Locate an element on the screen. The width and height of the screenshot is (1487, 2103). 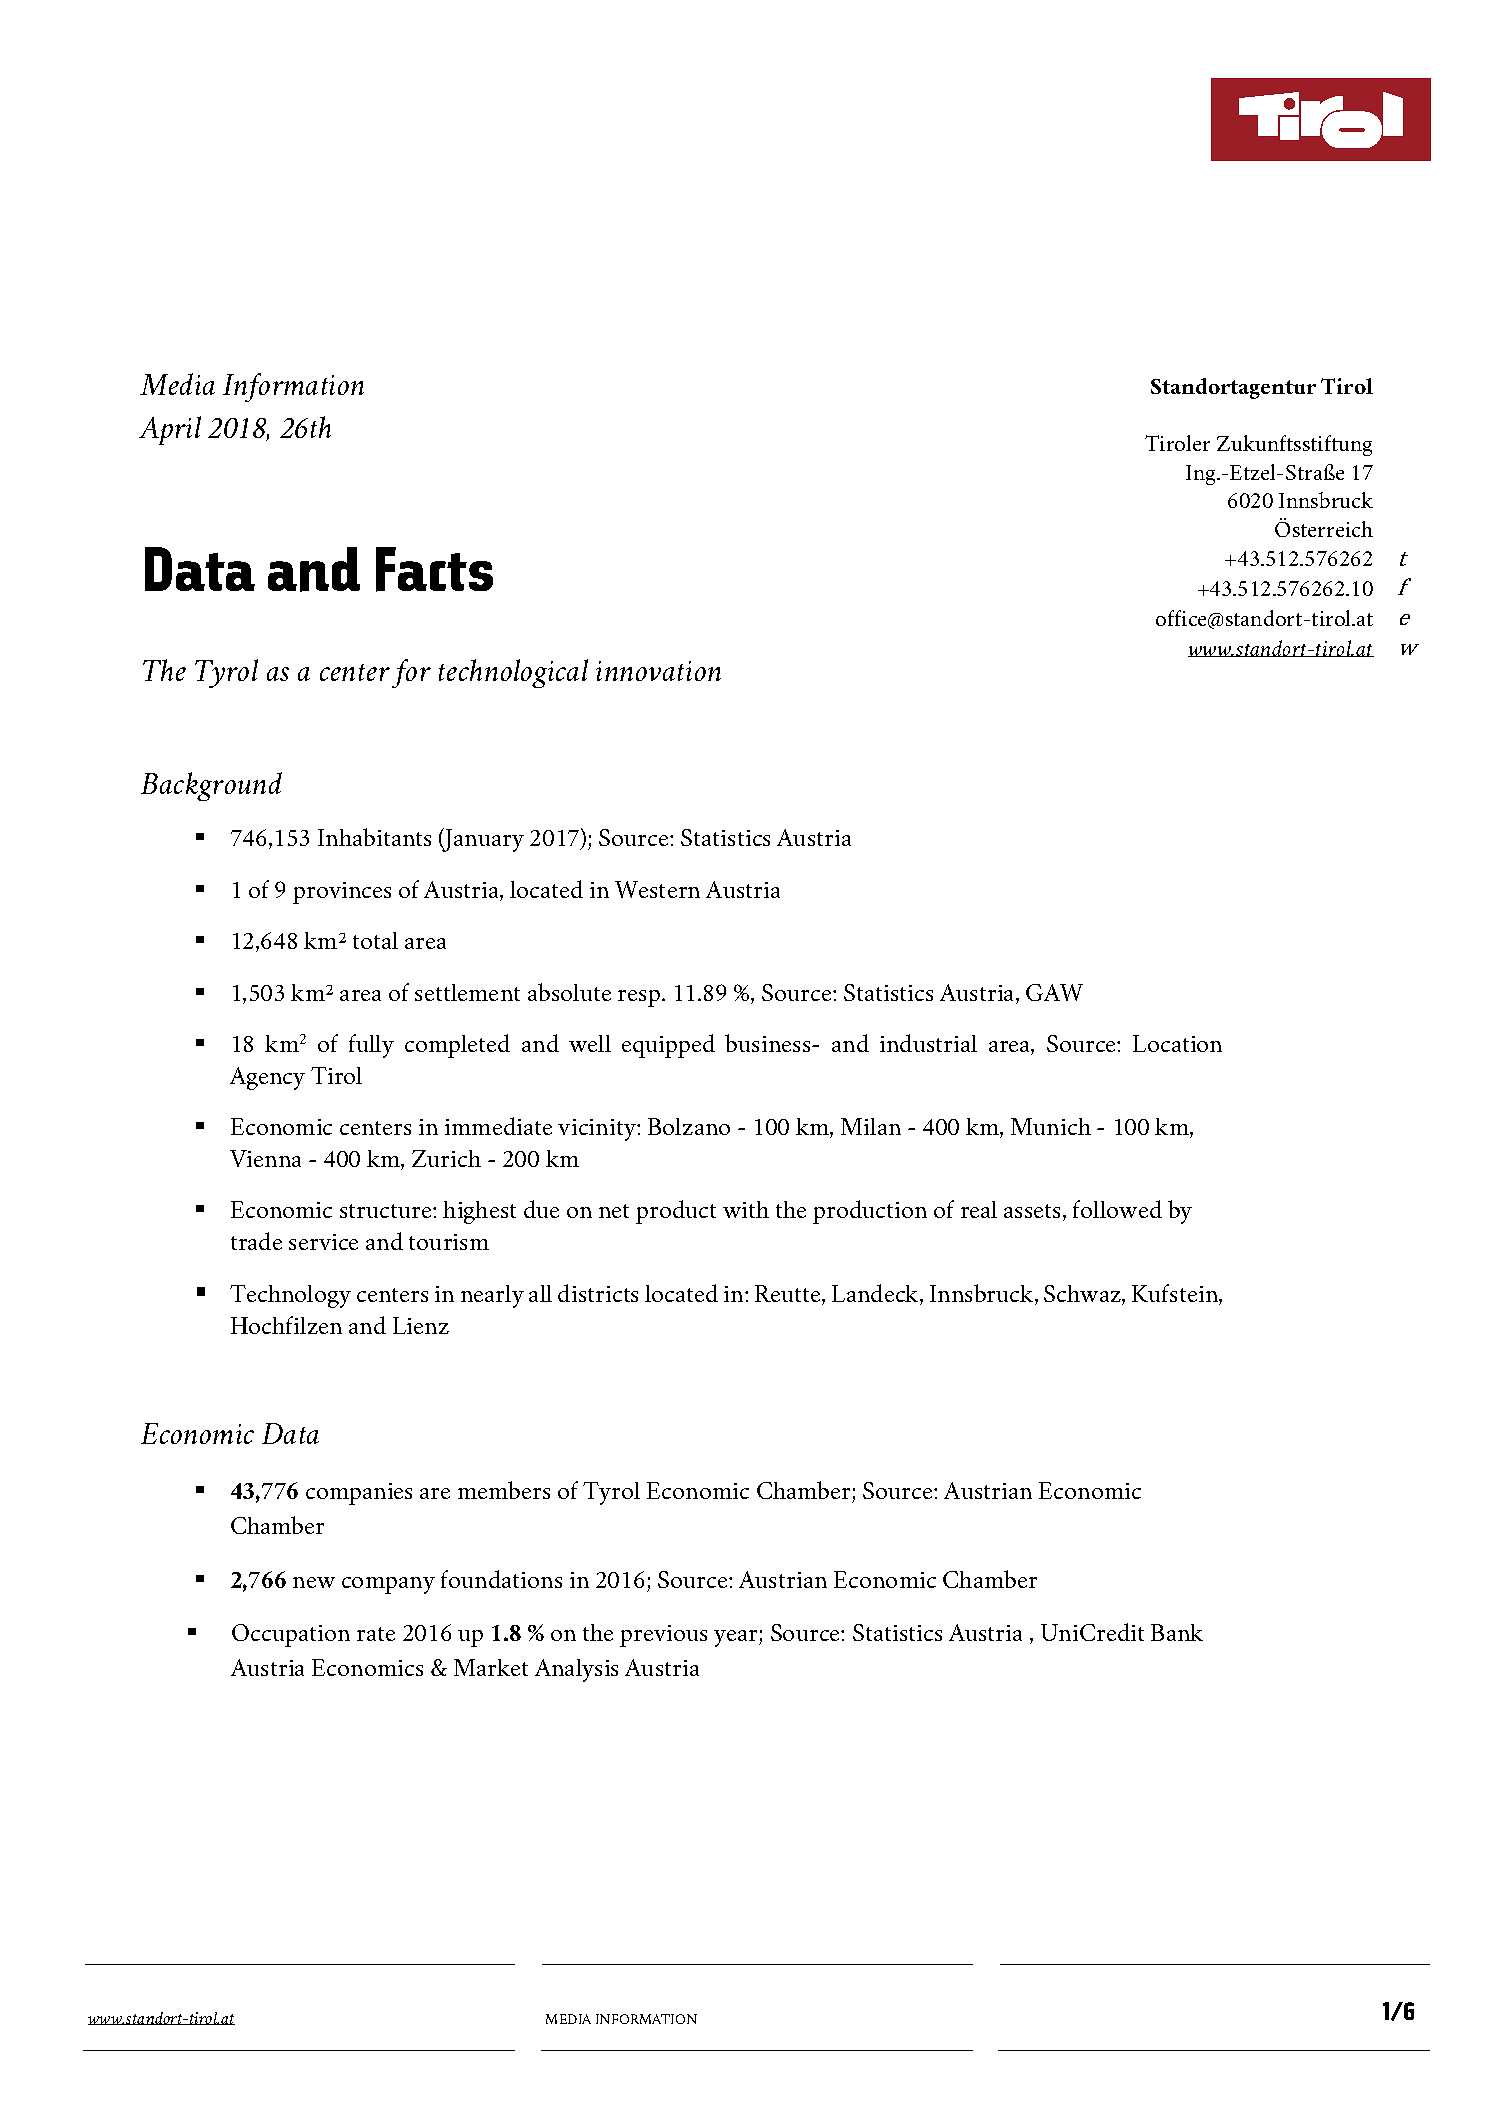
Western is located at coordinates (657, 889).
